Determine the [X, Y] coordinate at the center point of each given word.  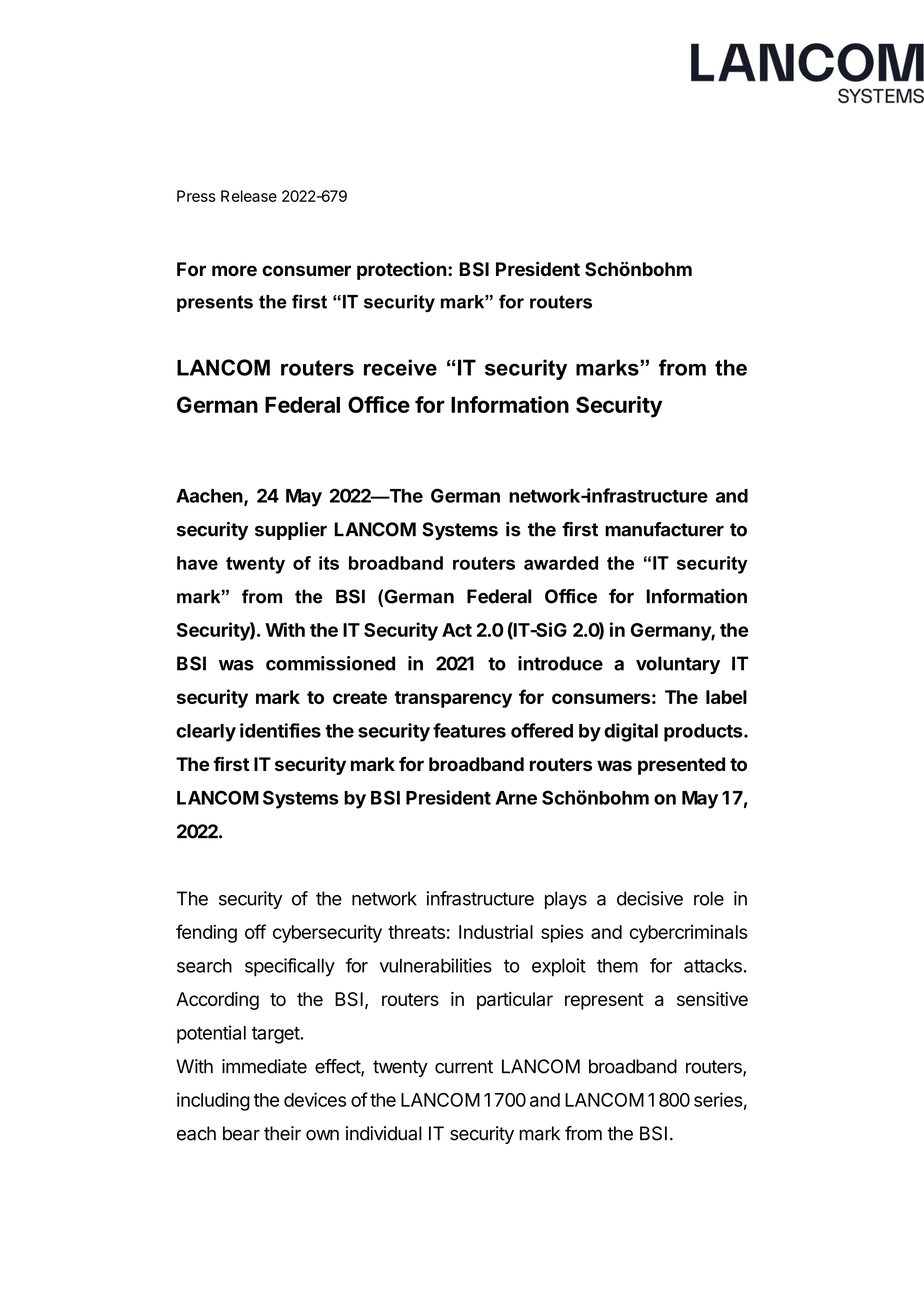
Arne [516, 798]
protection [402, 270]
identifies [280, 730]
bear [241, 1133]
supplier [291, 531]
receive [400, 367]
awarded [561, 563]
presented [681, 766]
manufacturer [664, 529]
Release [249, 196]
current [464, 1067]
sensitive [712, 999]
